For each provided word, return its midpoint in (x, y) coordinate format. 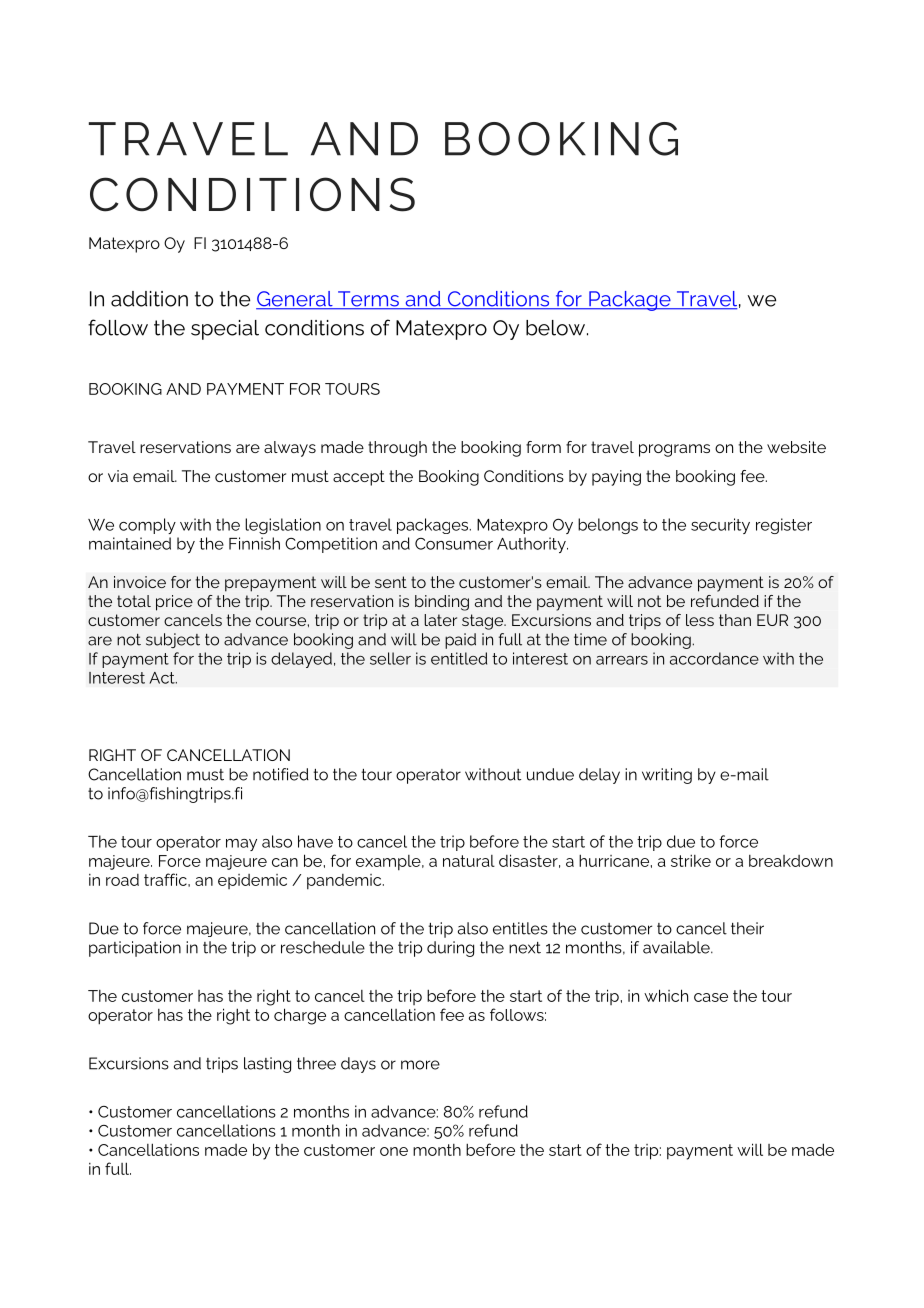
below (557, 328)
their (747, 928)
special (225, 330)
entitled (459, 658)
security (720, 526)
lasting (267, 1065)
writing (667, 776)
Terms (368, 300)
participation (135, 949)
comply (147, 526)
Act (163, 678)
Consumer (454, 544)
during (450, 949)
